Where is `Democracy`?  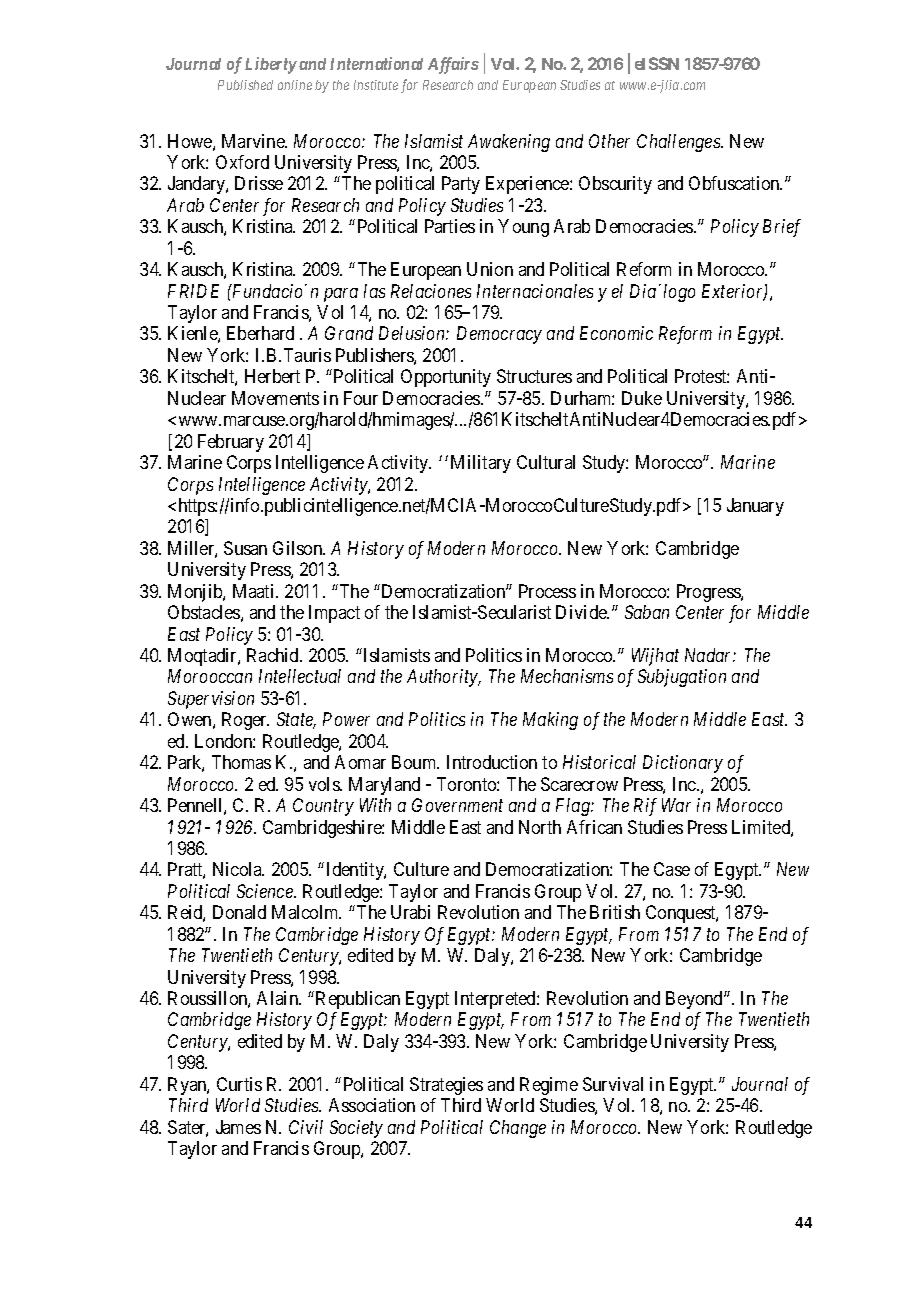 Democracy is located at coordinates (499, 335).
